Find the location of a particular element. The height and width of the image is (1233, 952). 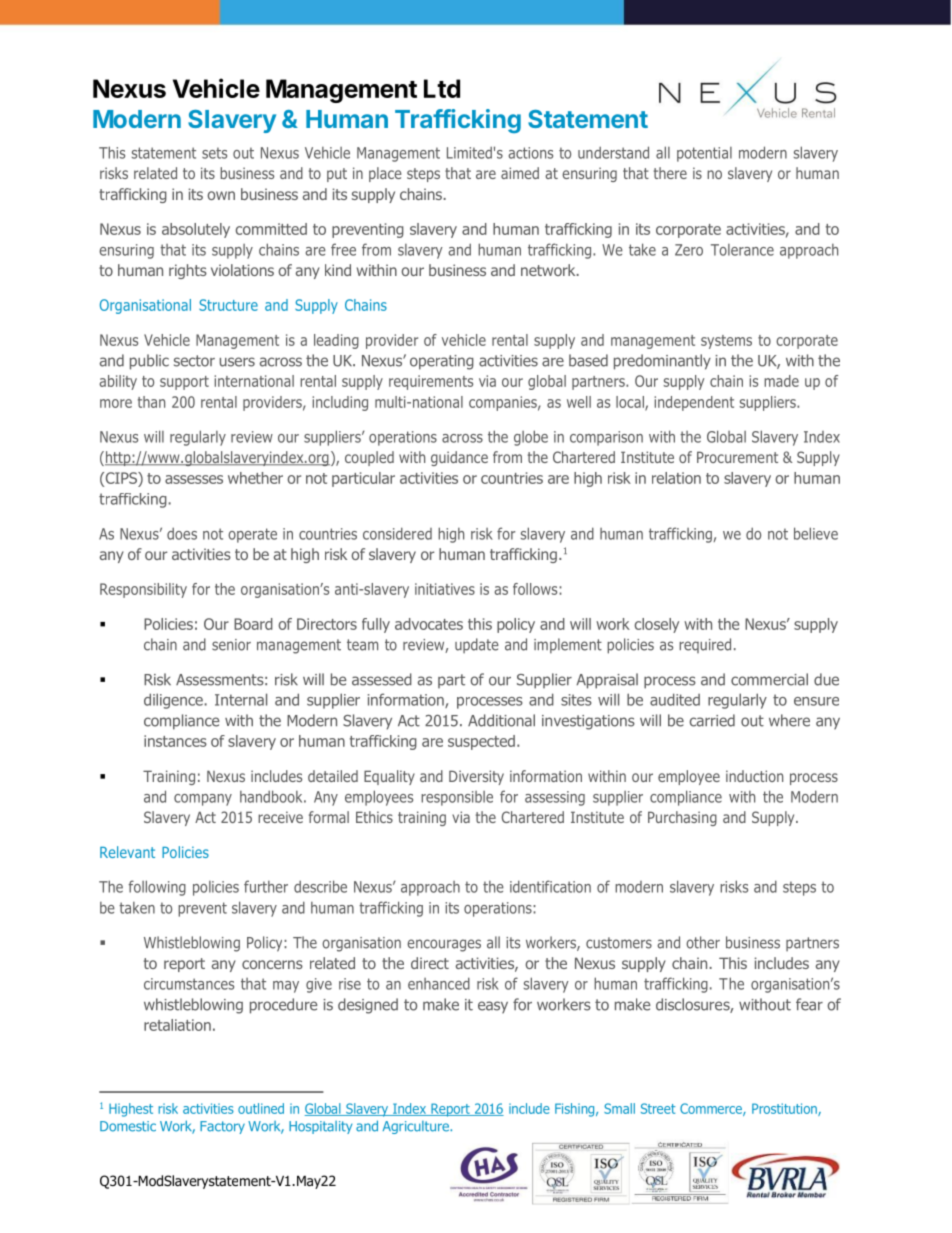

assesses is located at coordinates (194, 479).
